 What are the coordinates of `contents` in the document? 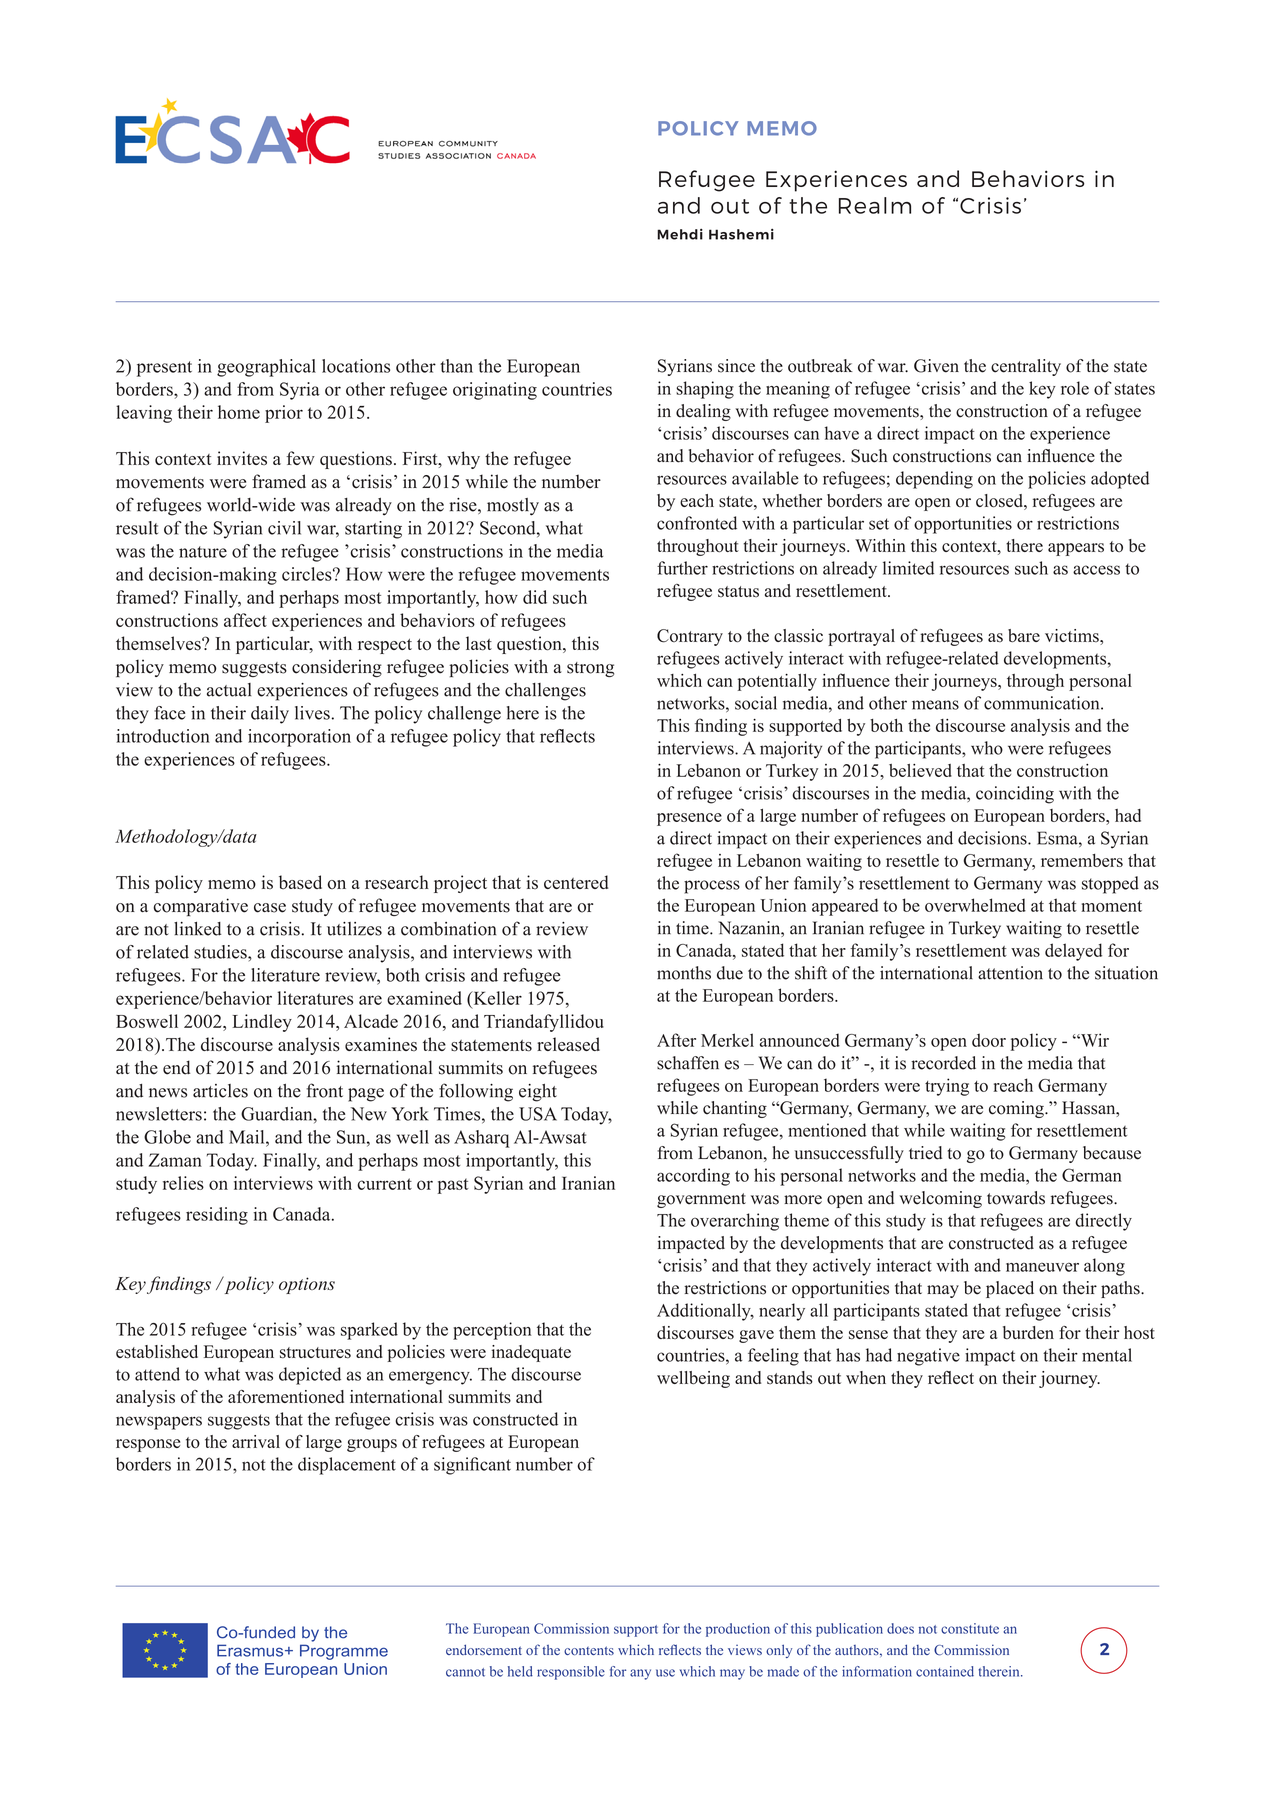 It's located at (589, 1650).
